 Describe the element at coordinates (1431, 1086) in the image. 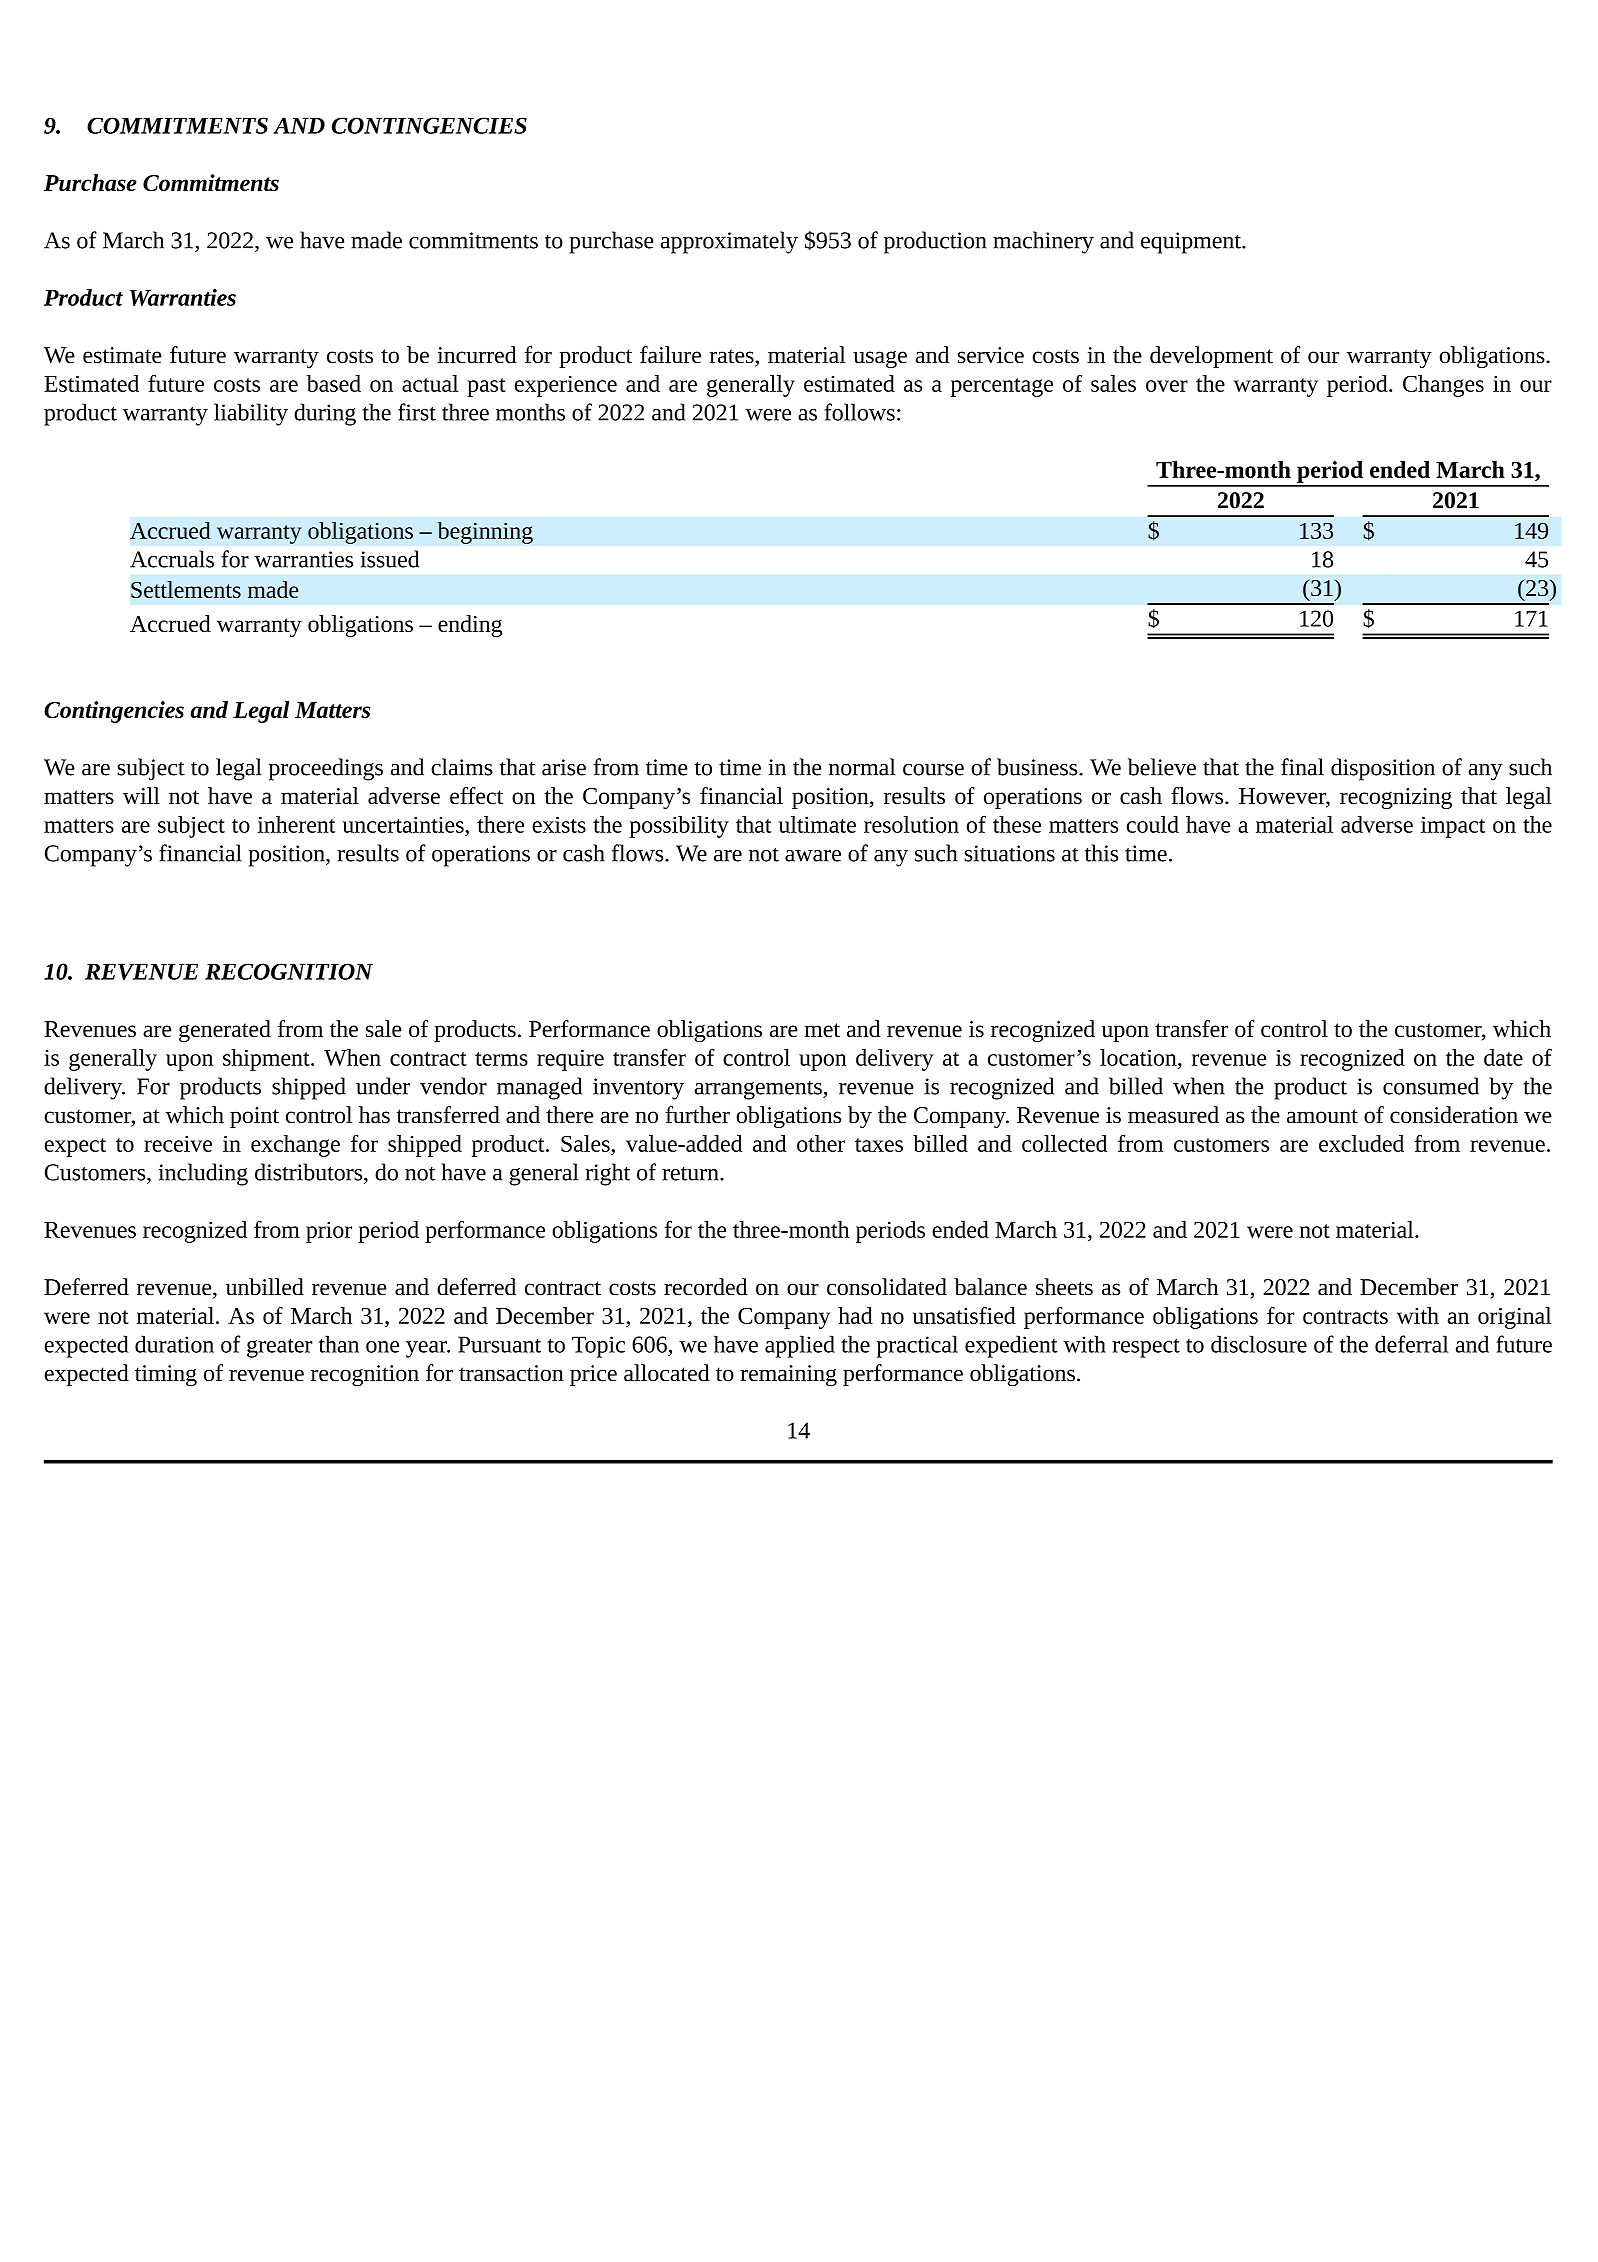

I see `consumed` at that location.
